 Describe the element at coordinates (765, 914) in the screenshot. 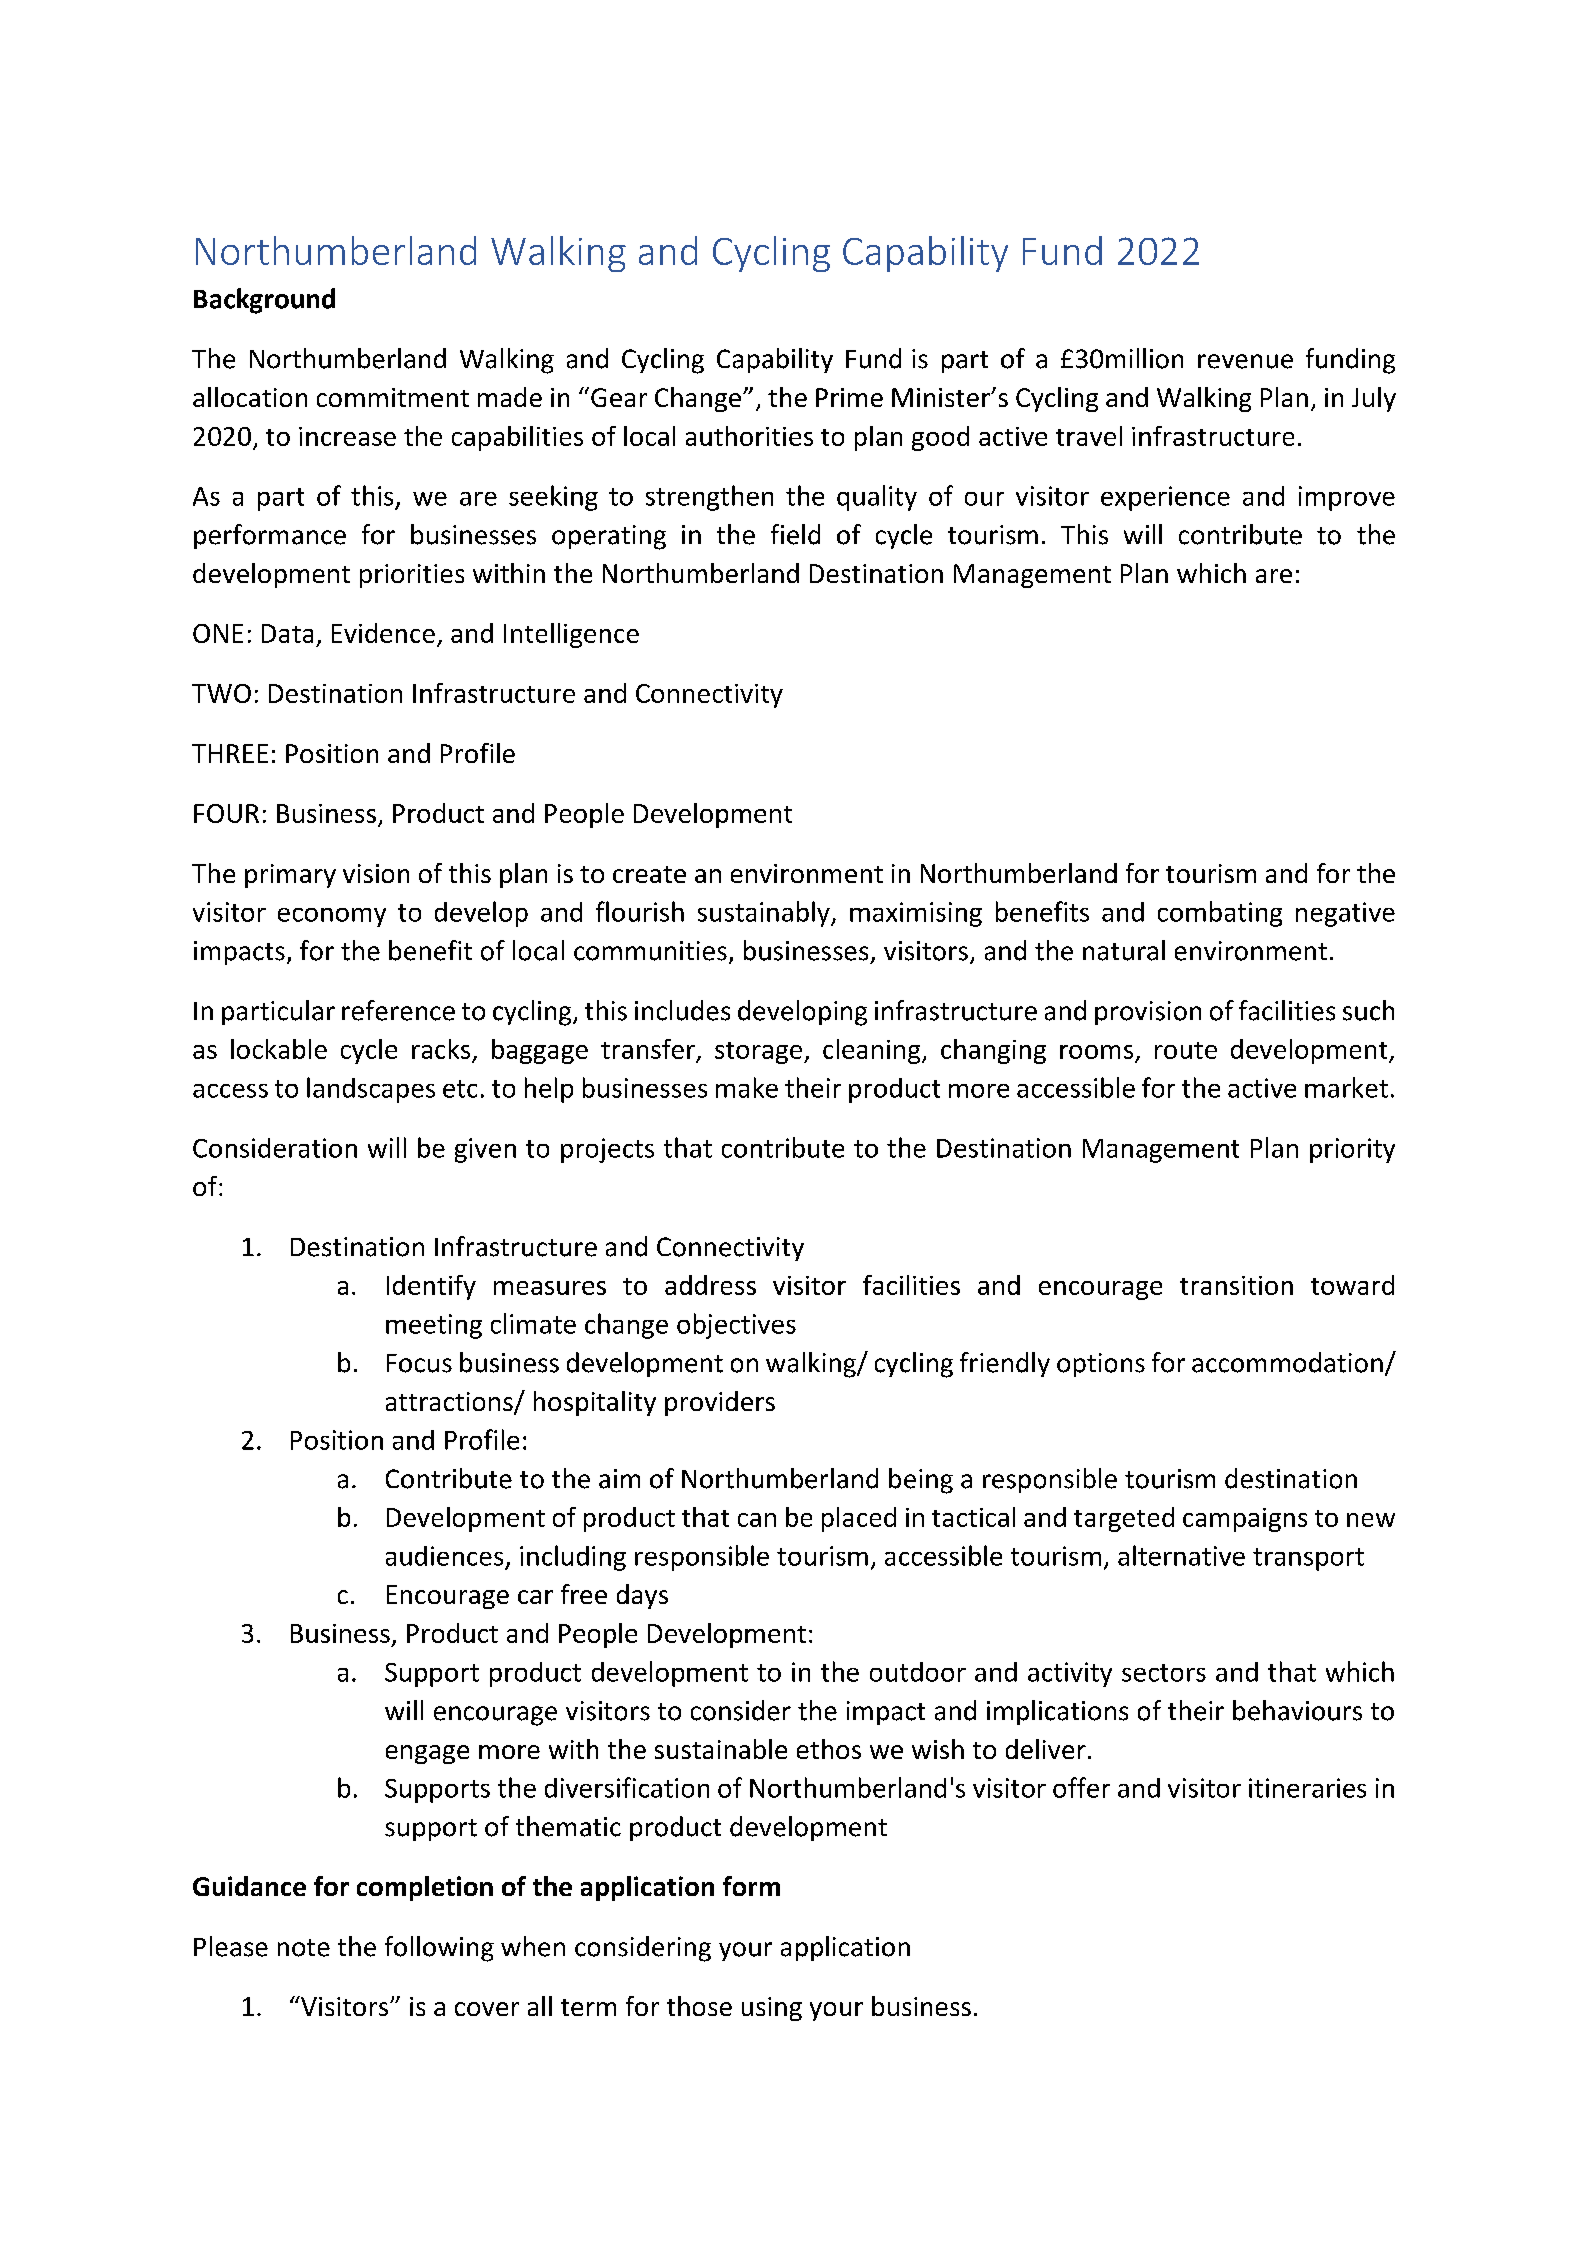

I see `sustainably` at that location.
